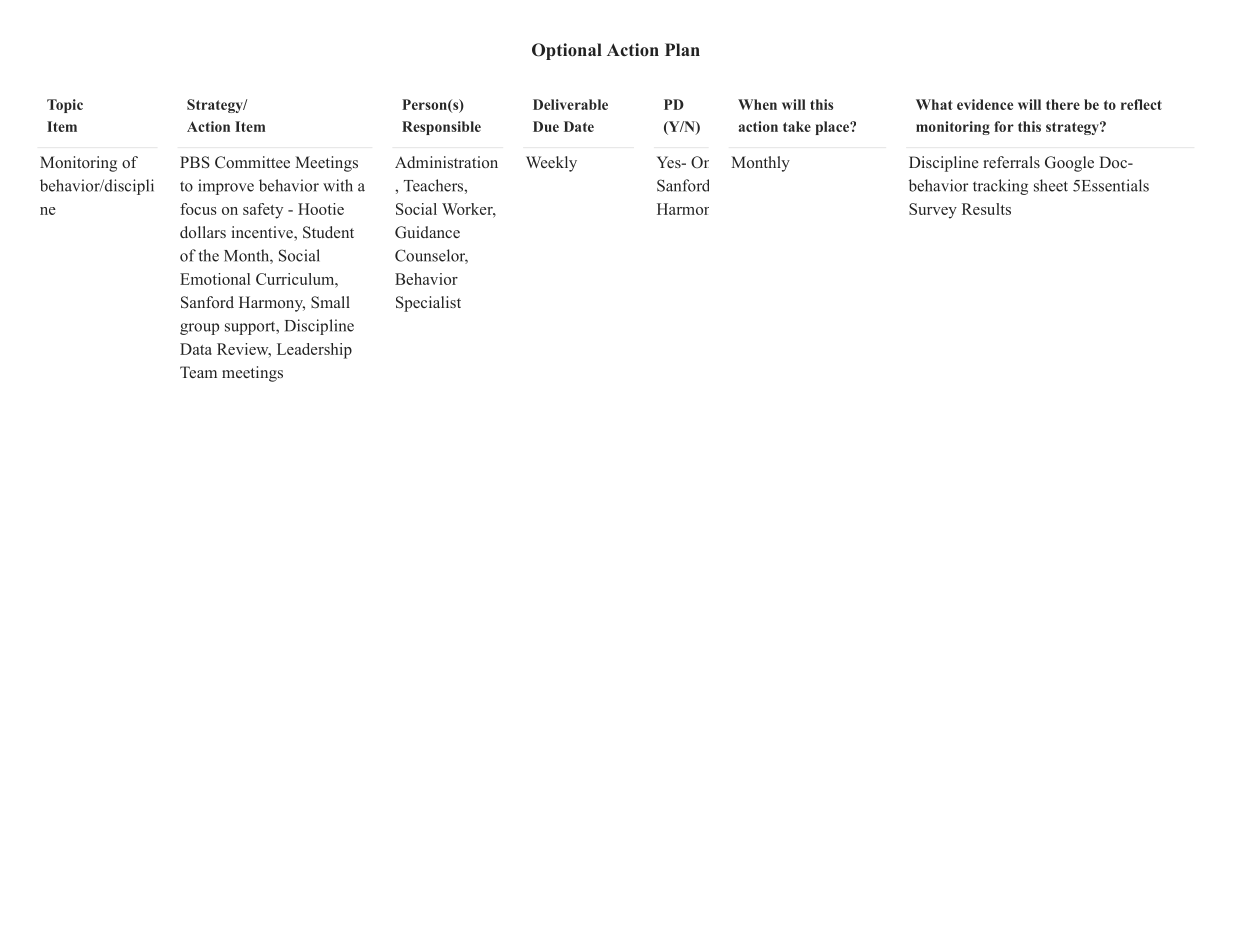  I want to click on Weekly, so click(551, 164).
